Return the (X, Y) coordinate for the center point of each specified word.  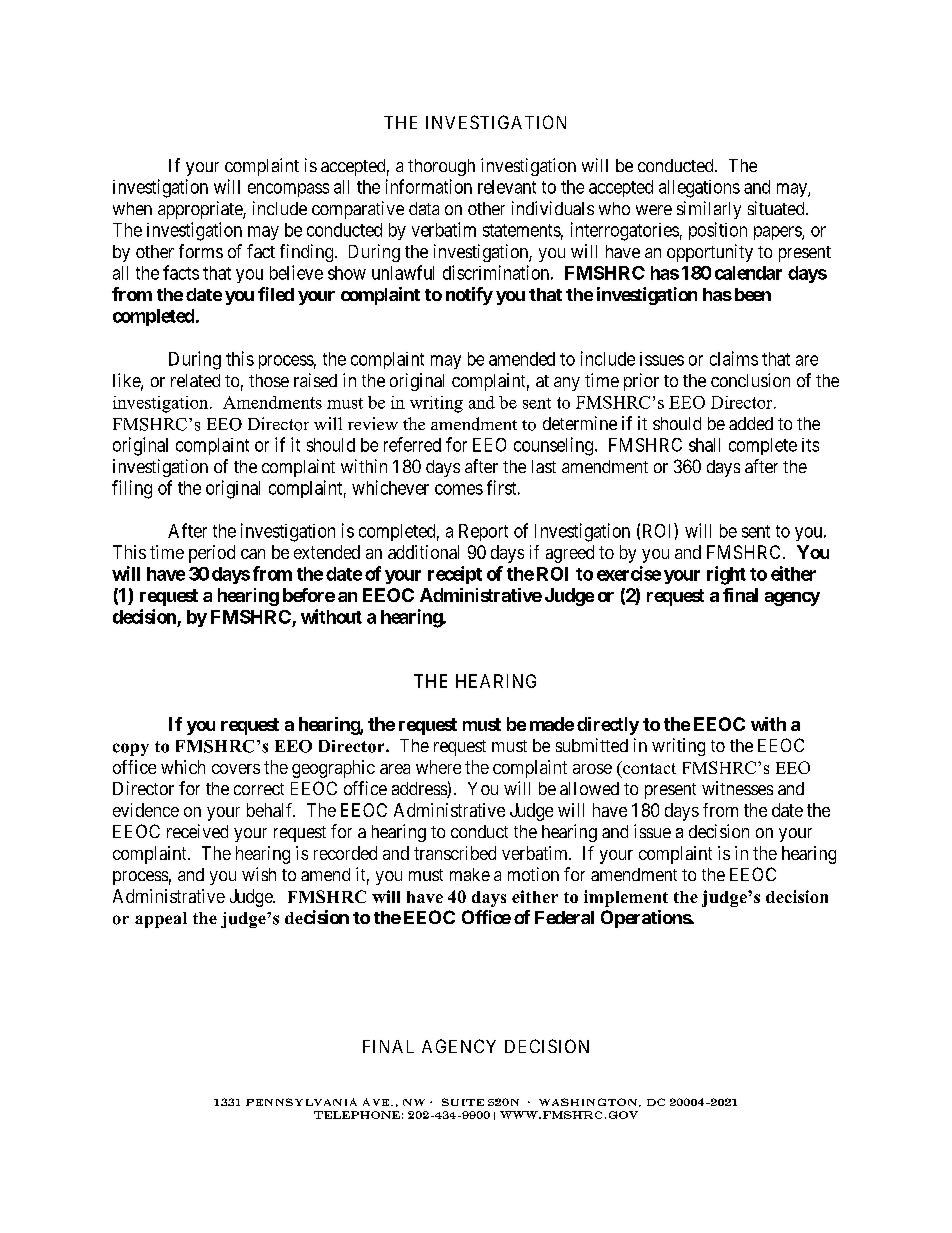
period (212, 554)
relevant (507, 187)
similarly (709, 210)
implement (626, 898)
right (726, 575)
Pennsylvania (301, 1102)
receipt (455, 575)
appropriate (201, 210)
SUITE (463, 1102)
